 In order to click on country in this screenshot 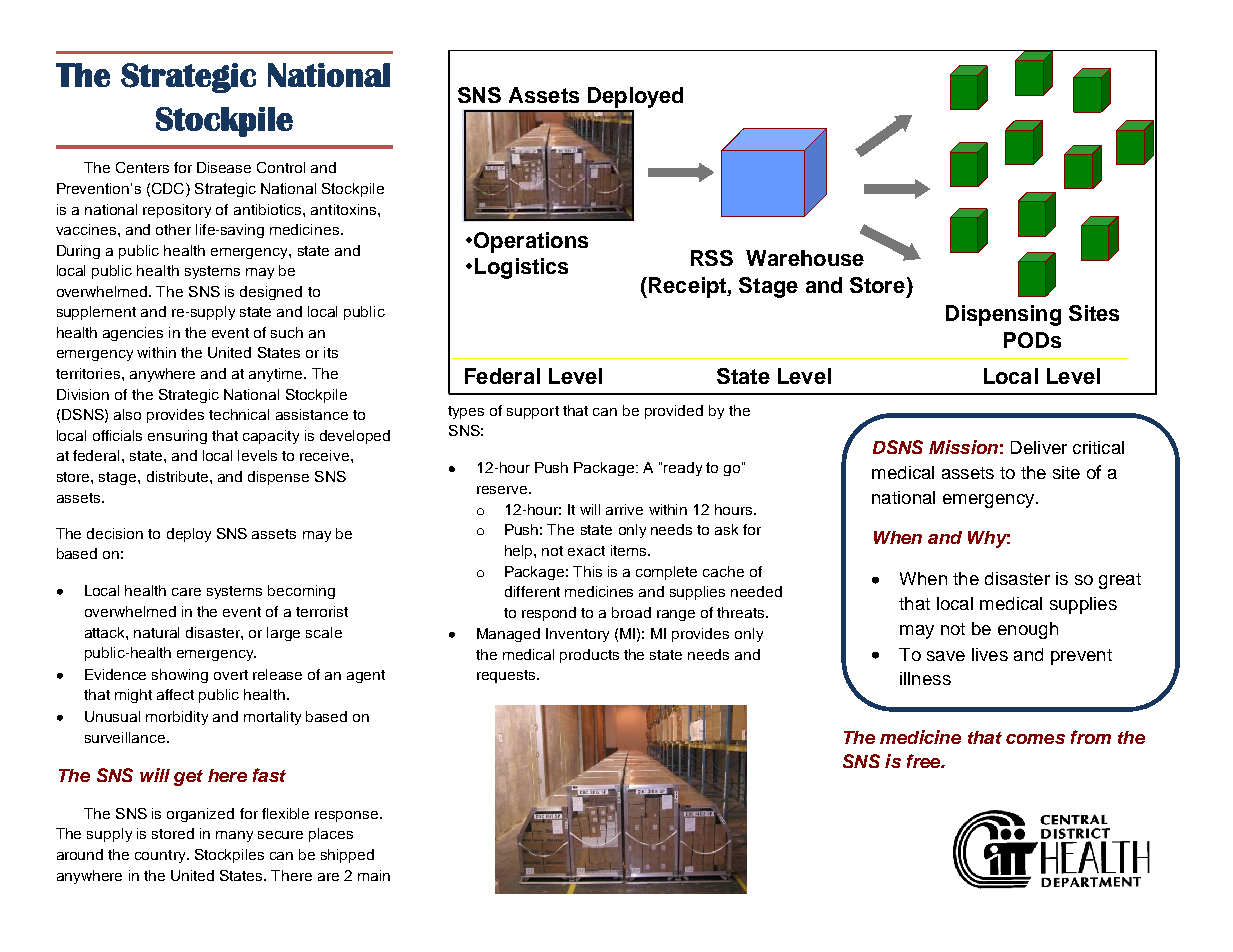, I will do `click(161, 856)`.
